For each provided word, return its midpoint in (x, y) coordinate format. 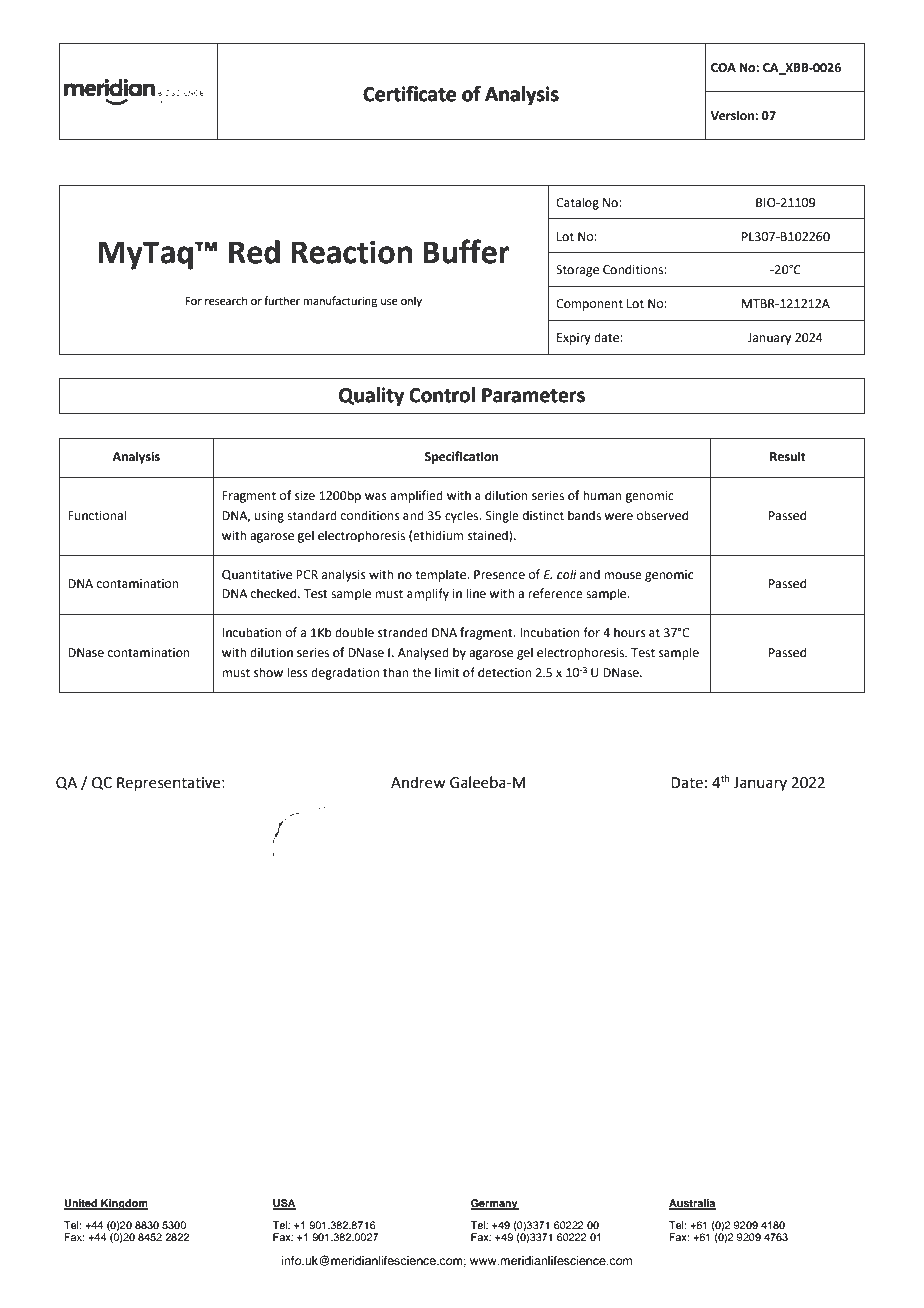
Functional (97, 515)
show (268, 672)
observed (662, 515)
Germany (495, 1204)
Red (254, 252)
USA (284, 1204)
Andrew (418, 782)
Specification (461, 457)
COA (723, 68)
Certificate (409, 94)
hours (630, 632)
